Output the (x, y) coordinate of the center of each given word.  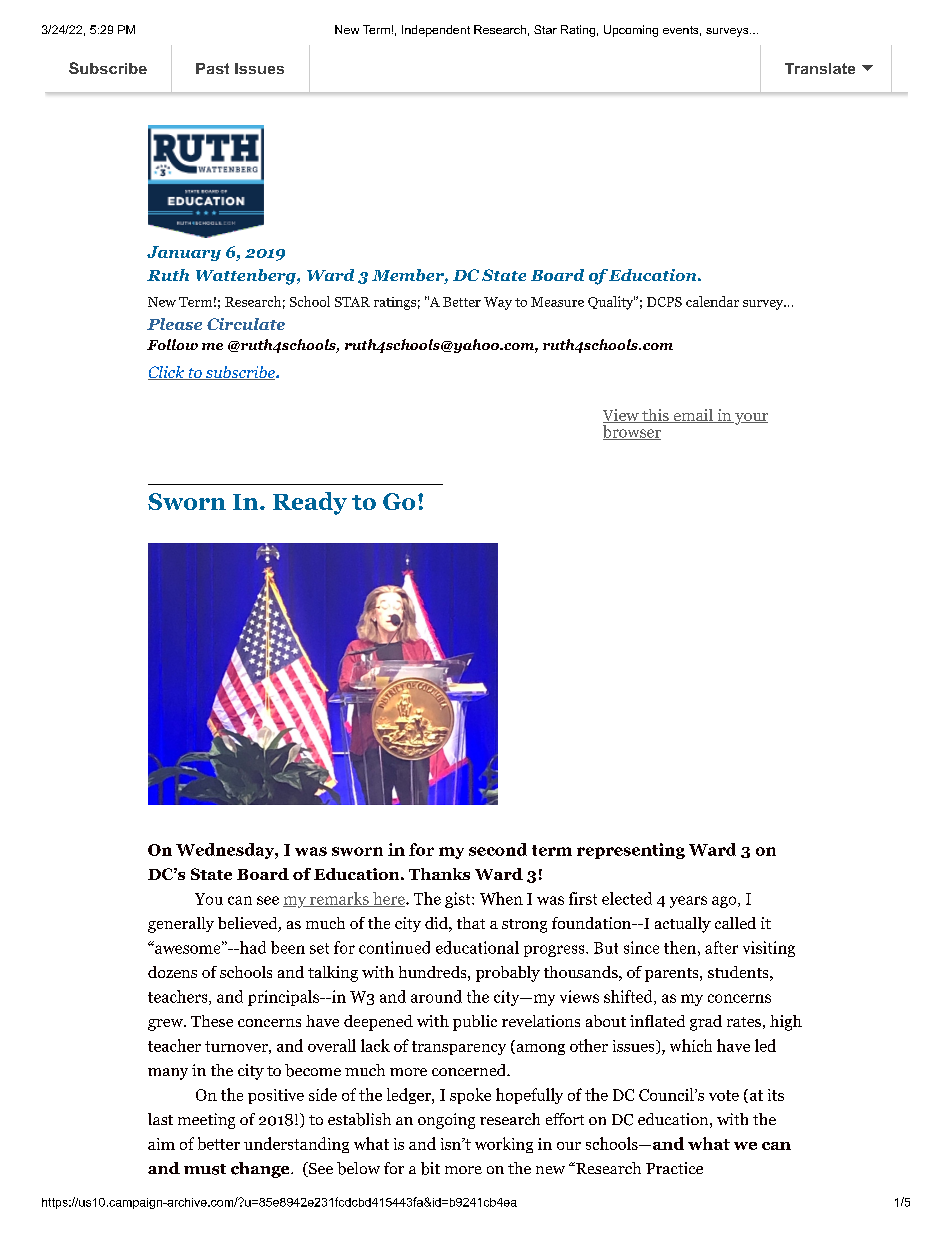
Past (212, 68)
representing (631, 851)
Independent (436, 31)
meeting (206, 1121)
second (498, 849)
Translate (820, 68)
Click (167, 373)
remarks (339, 899)
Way (498, 303)
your (750, 419)
